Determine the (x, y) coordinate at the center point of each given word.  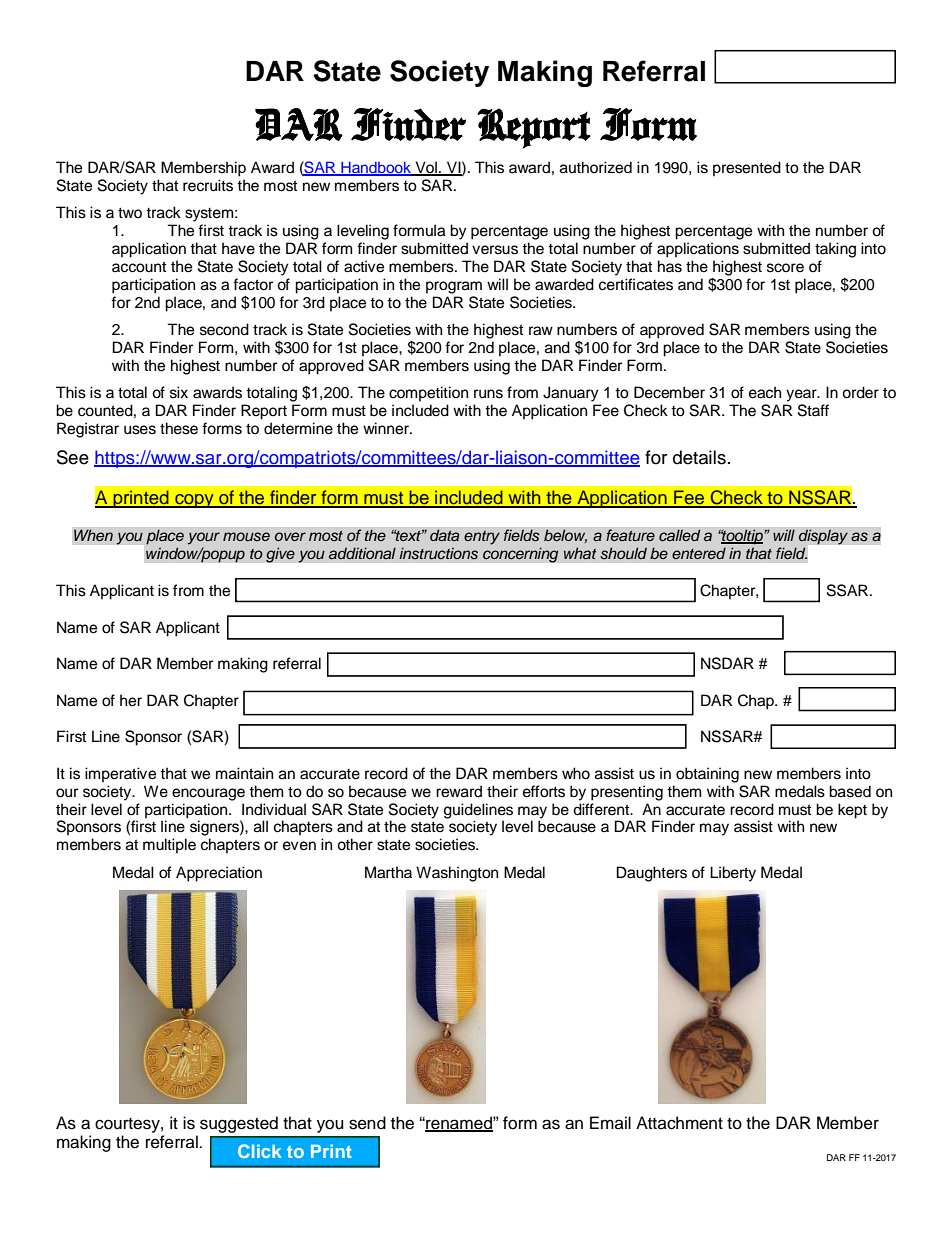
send (367, 1123)
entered (699, 553)
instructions (438, 553)
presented (747, 169)
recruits (208, 185)
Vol (426, 168)
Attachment (679, 1123)
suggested (239, 1124)
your (204, 538)
